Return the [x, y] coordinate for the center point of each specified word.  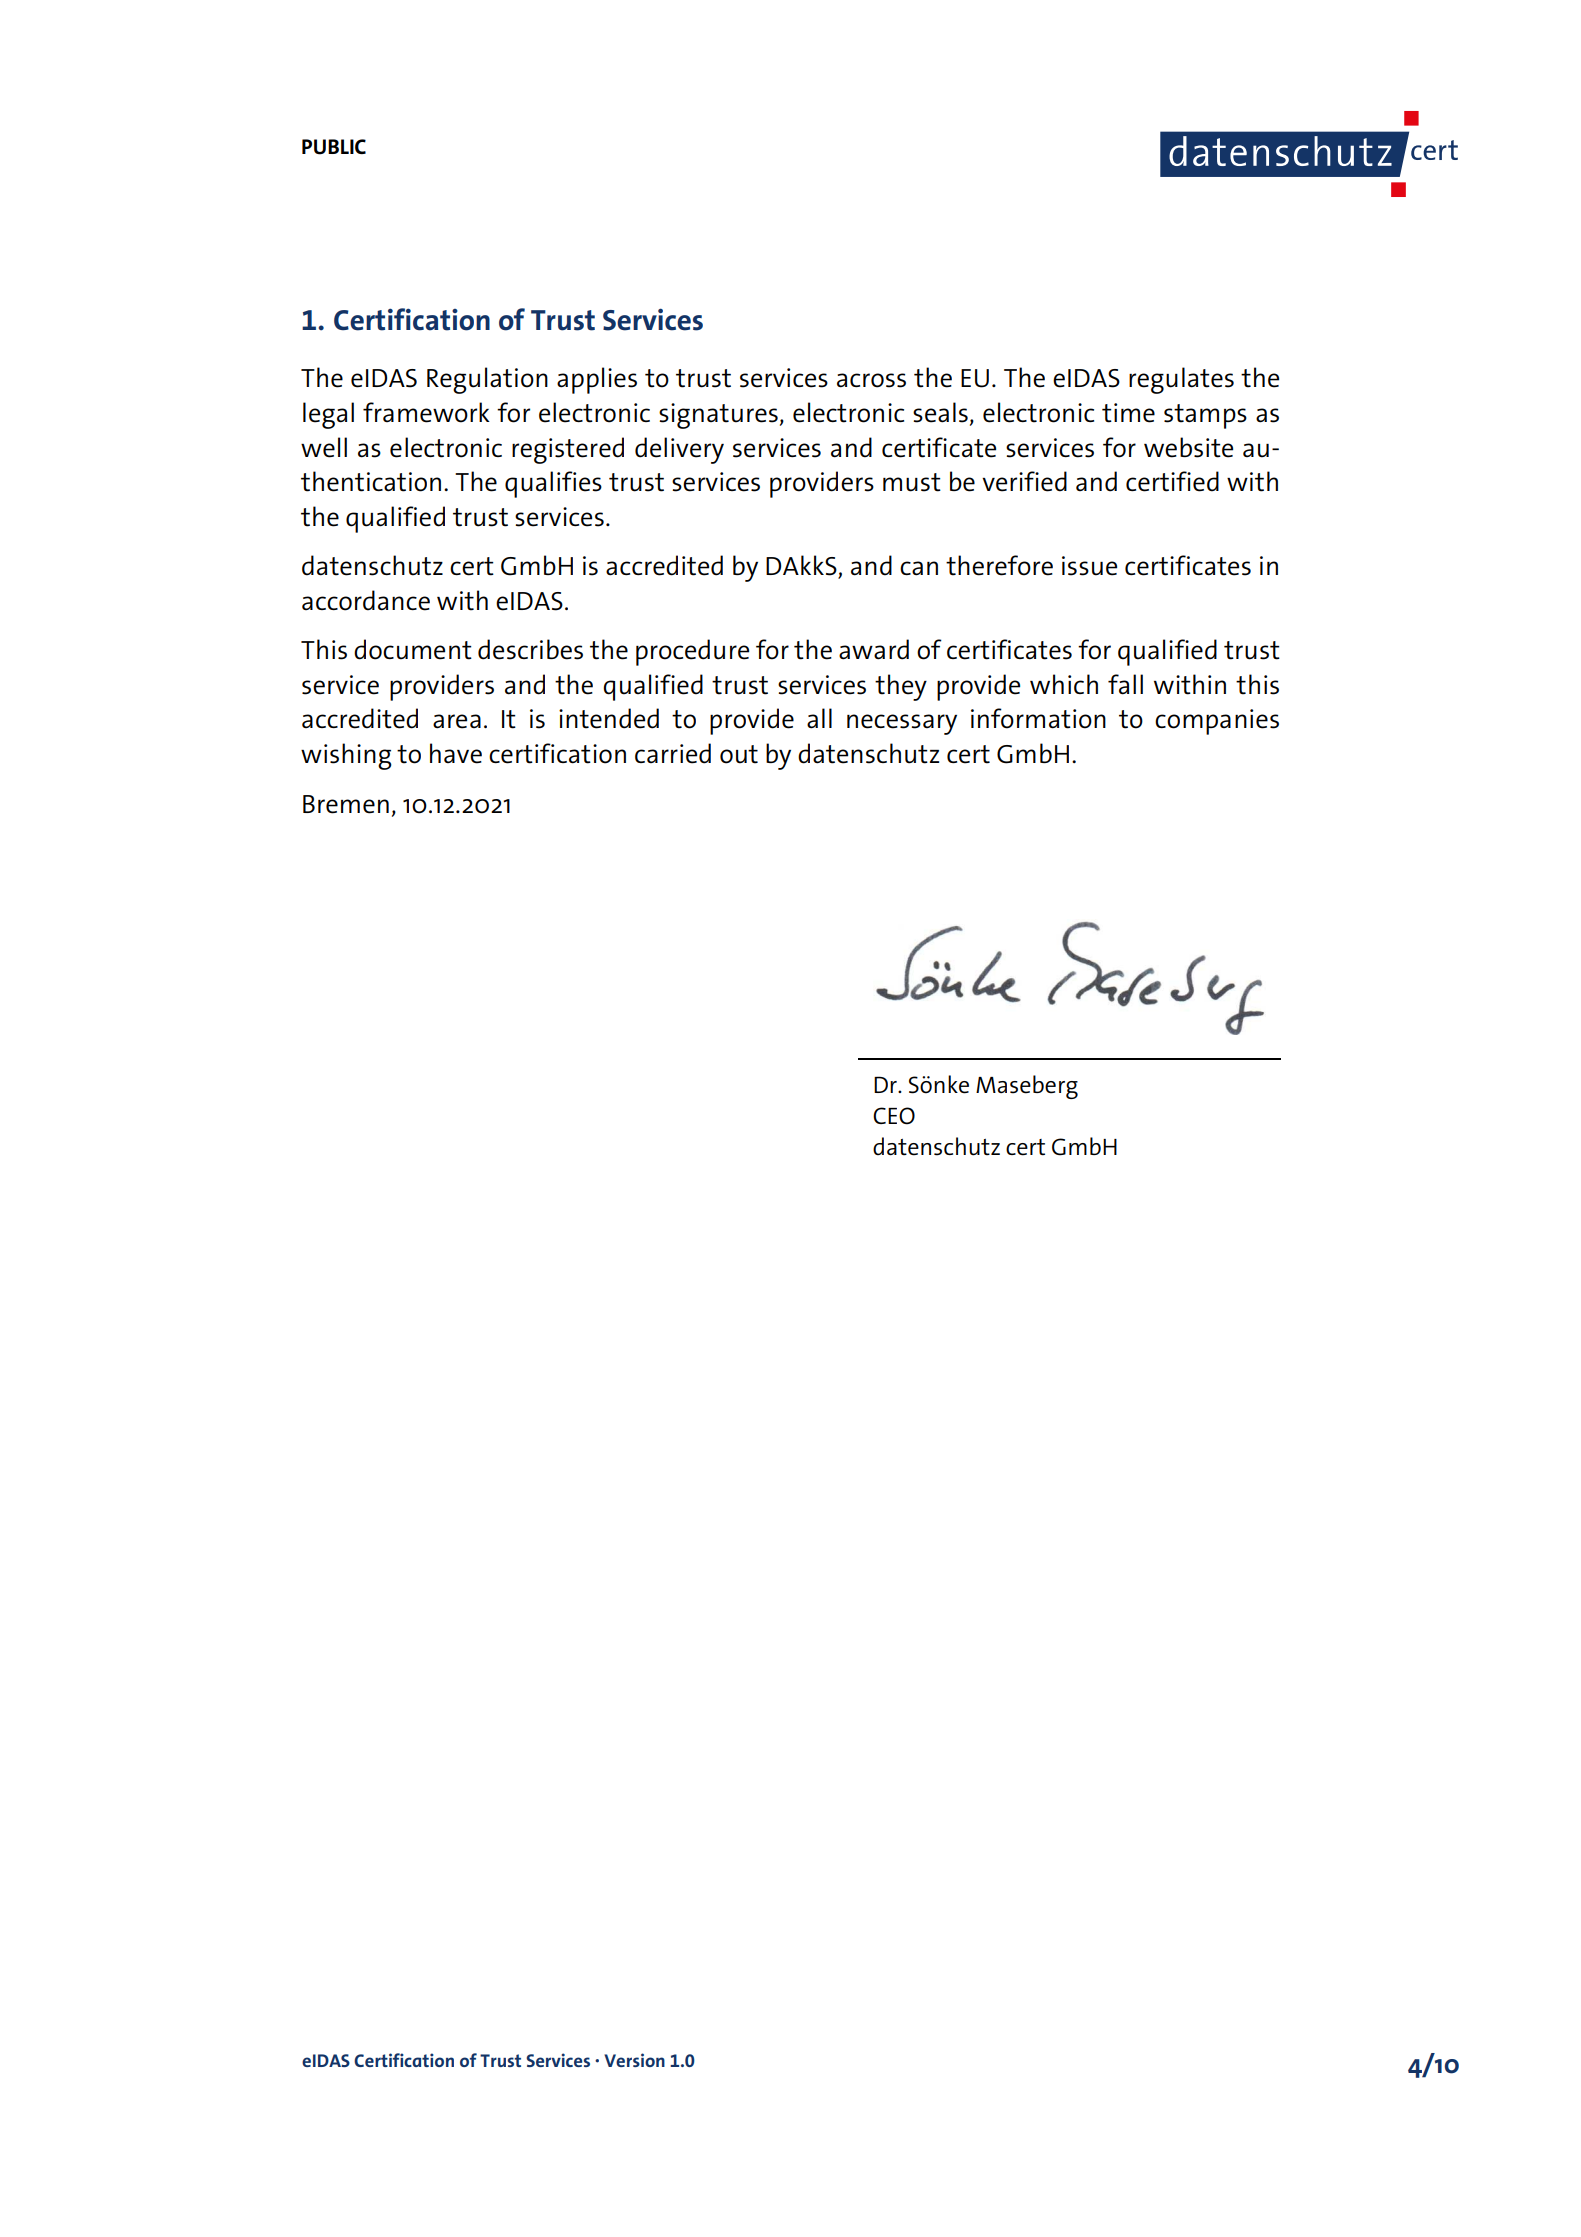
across [871, 380]
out [739, 754]
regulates [1181, 380]
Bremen [346, 804]
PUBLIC [334, 147]
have [456, 753]
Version [634, 2060]
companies [1217, 722]
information [1038, 718]
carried [673, 753]
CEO [894, 1116]
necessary [902, 724]
